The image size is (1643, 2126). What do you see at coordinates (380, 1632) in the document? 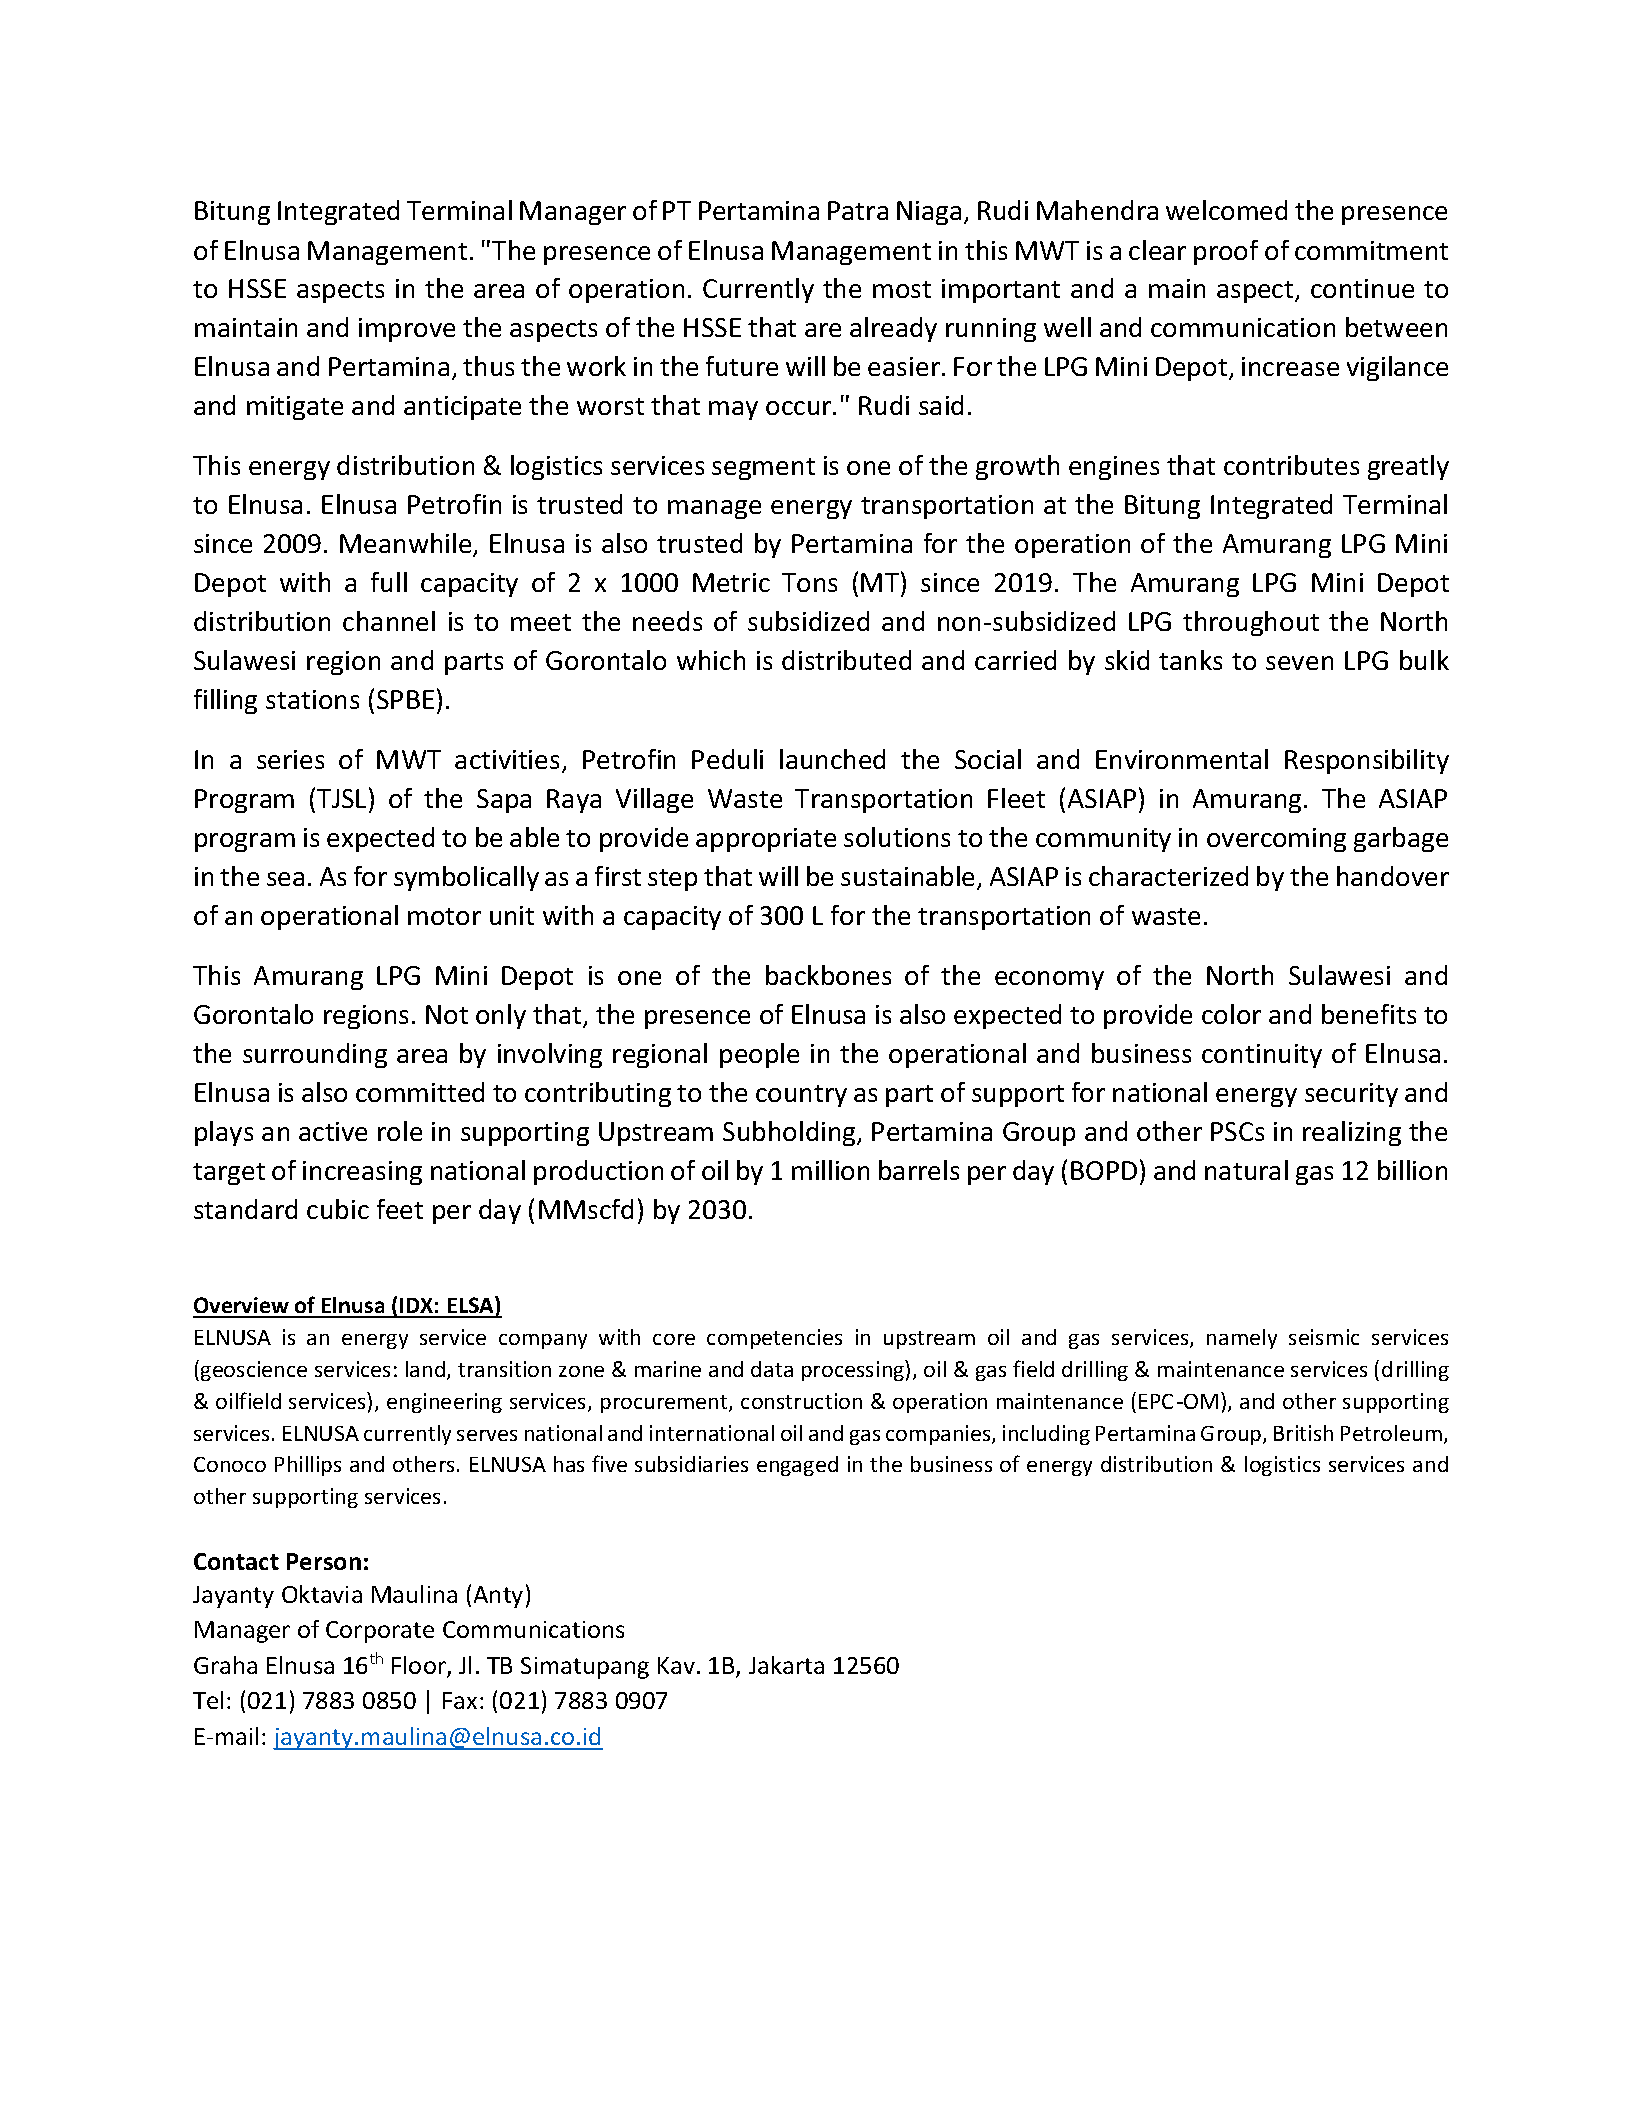
I see `Corporate` at bounding box center [380, 1632].
